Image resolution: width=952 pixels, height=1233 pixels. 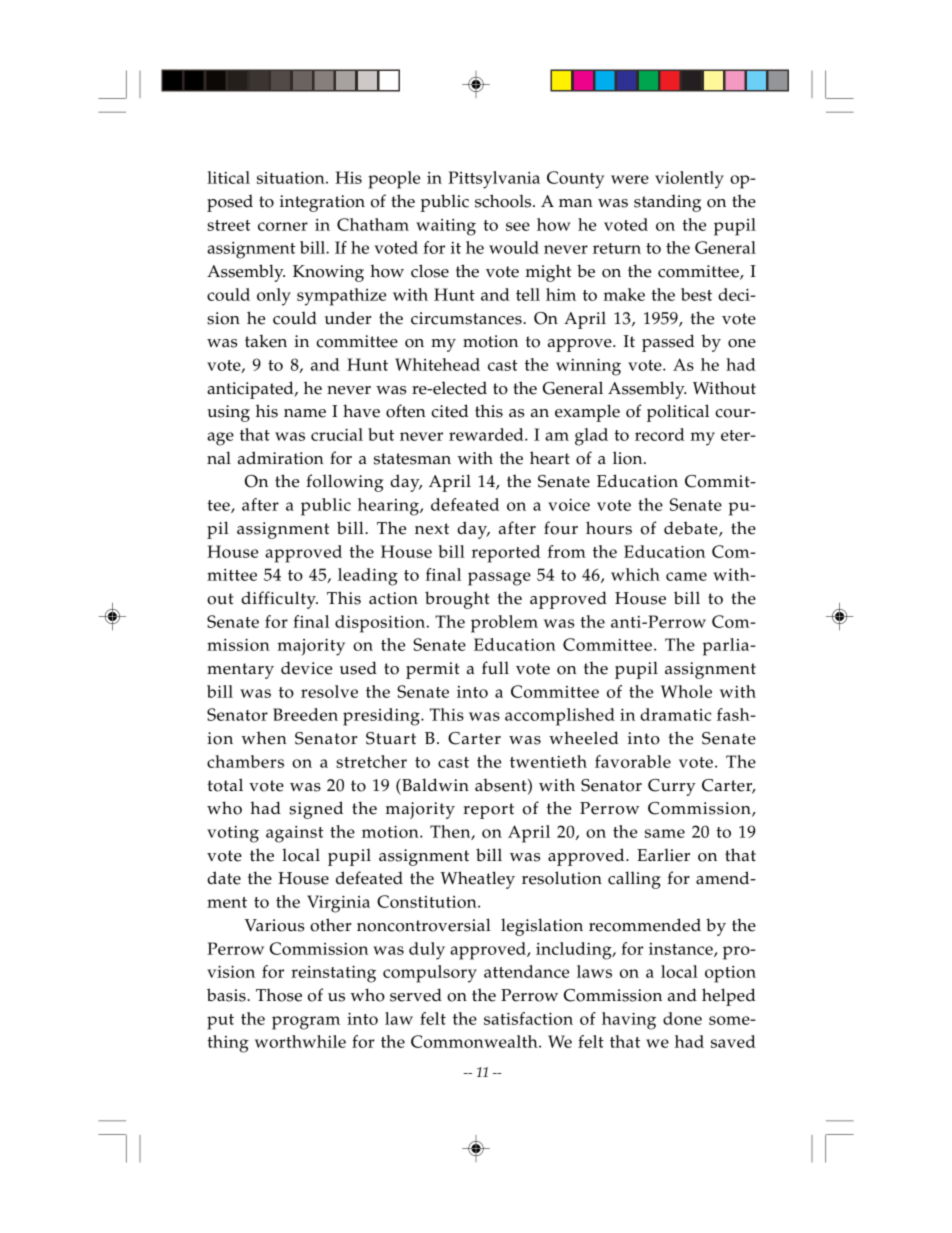 I want to click on came, so click(x=686, y=576).
